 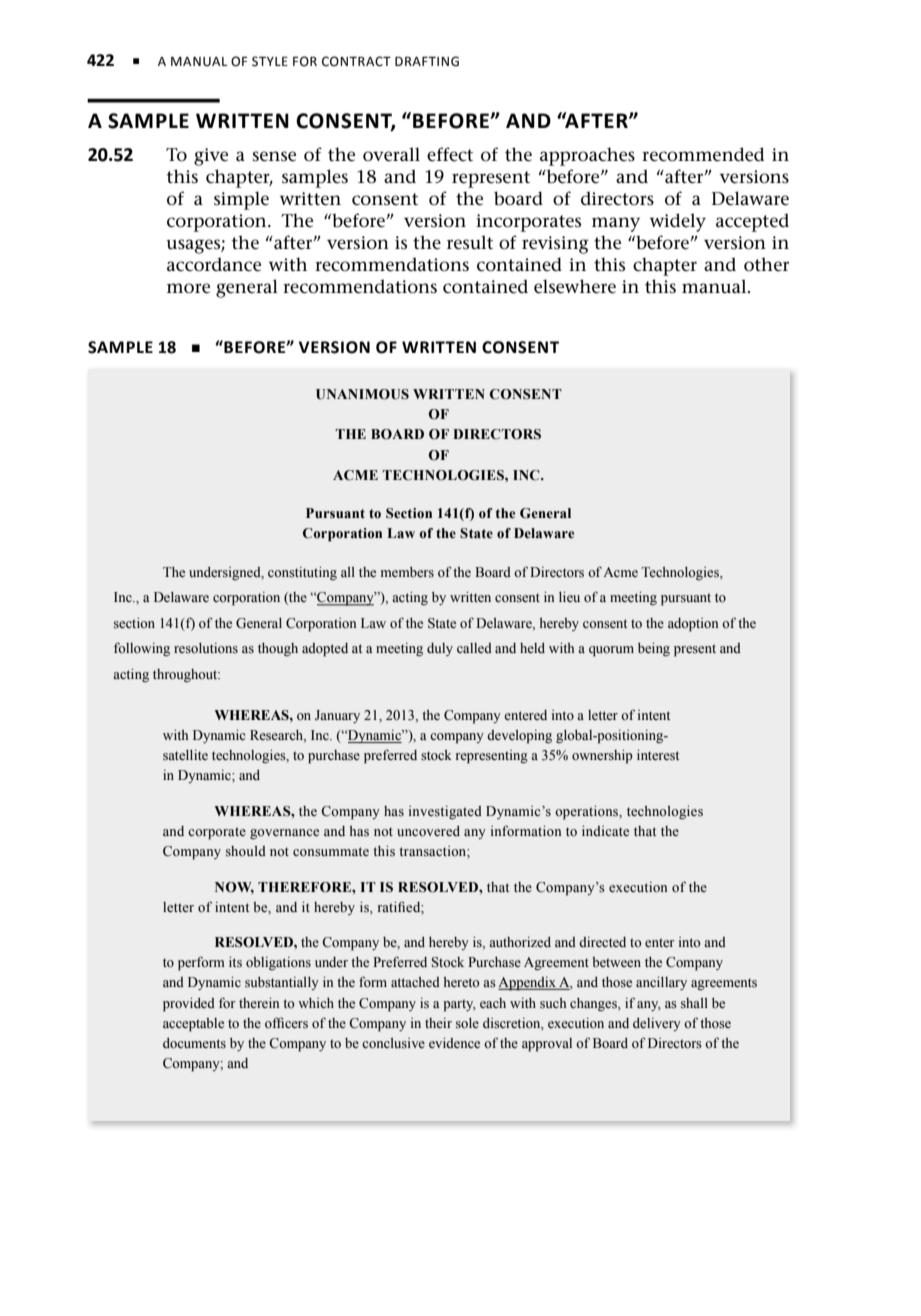 What do you see at coordinates (693, 625) in the screenshot?
I see `adoption` at bounding box center [693, 625].
